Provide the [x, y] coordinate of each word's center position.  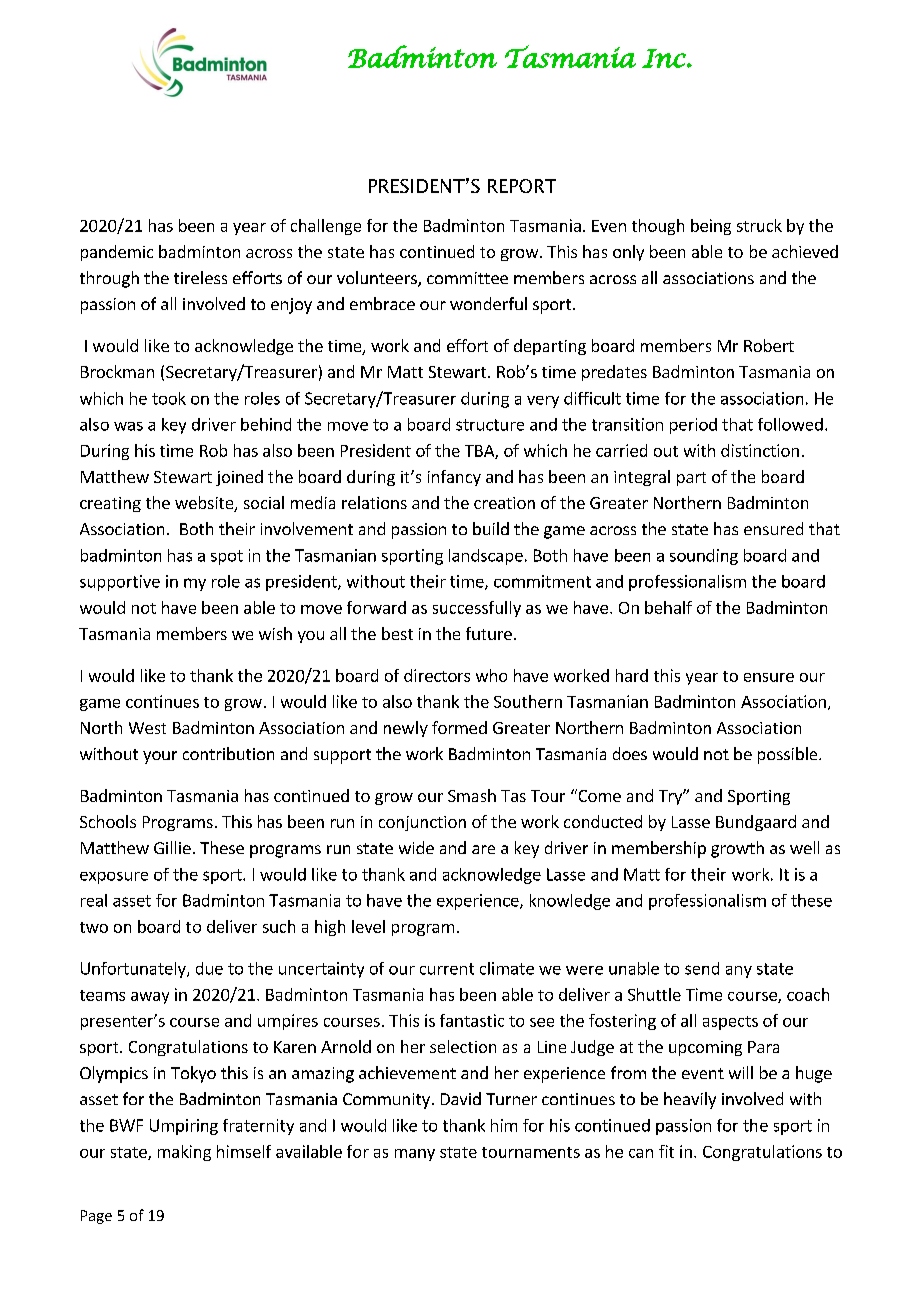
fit [666, 1151]
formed [459, 727]
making [184, 1153]
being [711, 227]
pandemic [117, 253]
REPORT [522, 186]
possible [789, 755]
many [415, 1155]
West [147, 728]
